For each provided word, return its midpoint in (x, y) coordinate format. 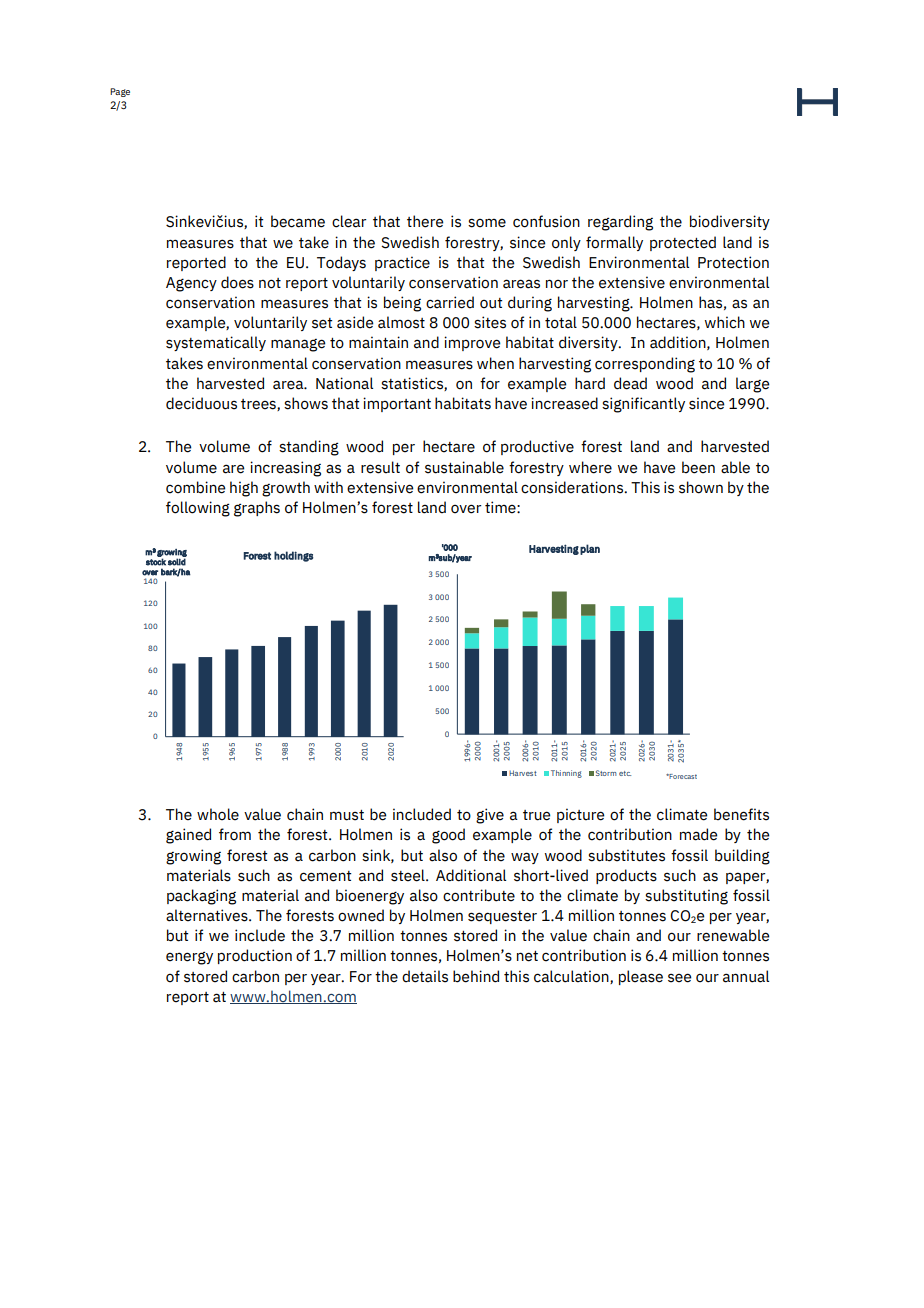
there (425, 221)
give (490, 816)
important (397, 404)
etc (625, 773)
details (425, 976)
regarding (620, 223)
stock (156, 562)
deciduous (201, 403)
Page (120, 92)
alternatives (208, 915)
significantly (643, 405)
